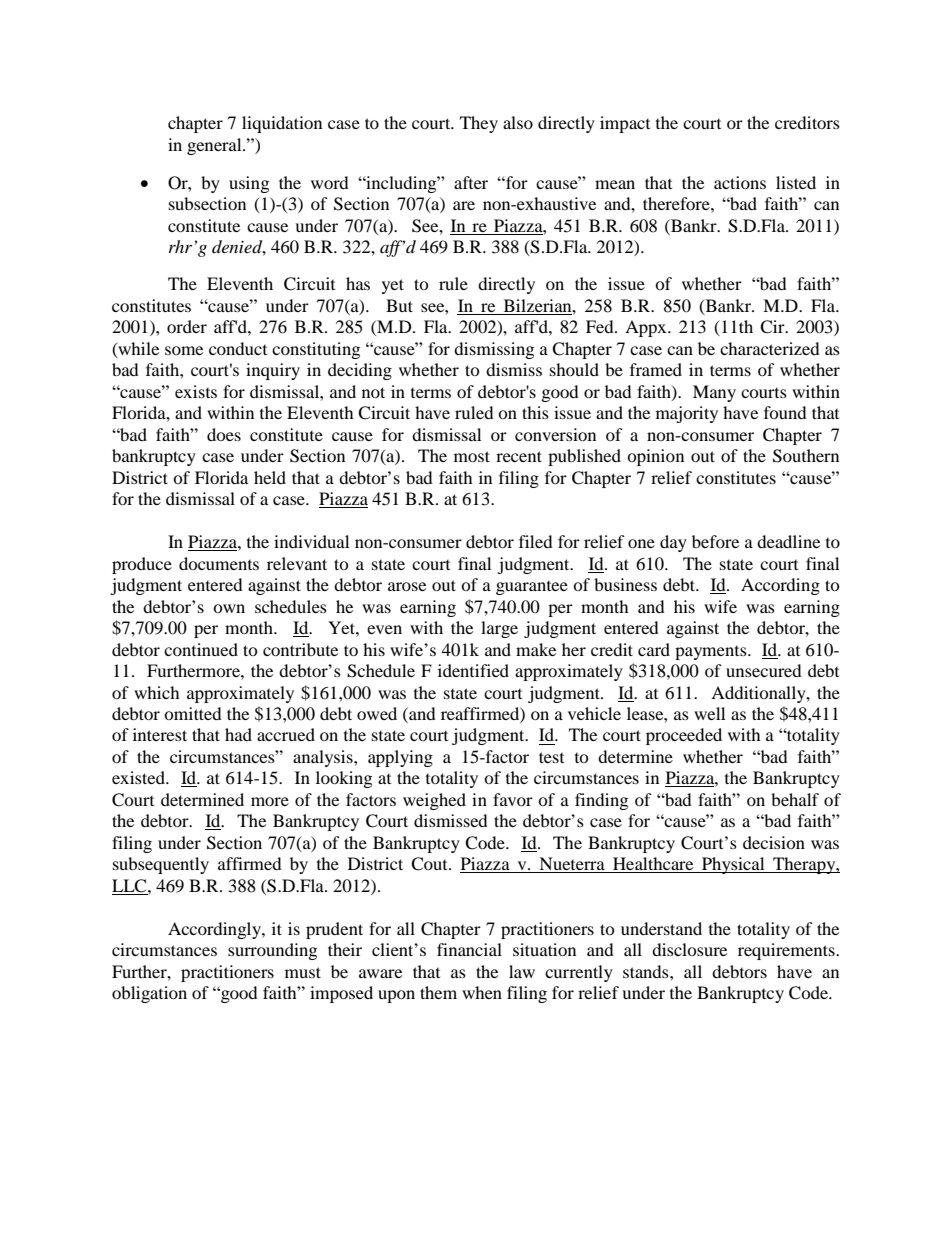 This page has width=952, height=1233. Describe the element at coordinates (479, 124) in the page. I see `They` at that location.
